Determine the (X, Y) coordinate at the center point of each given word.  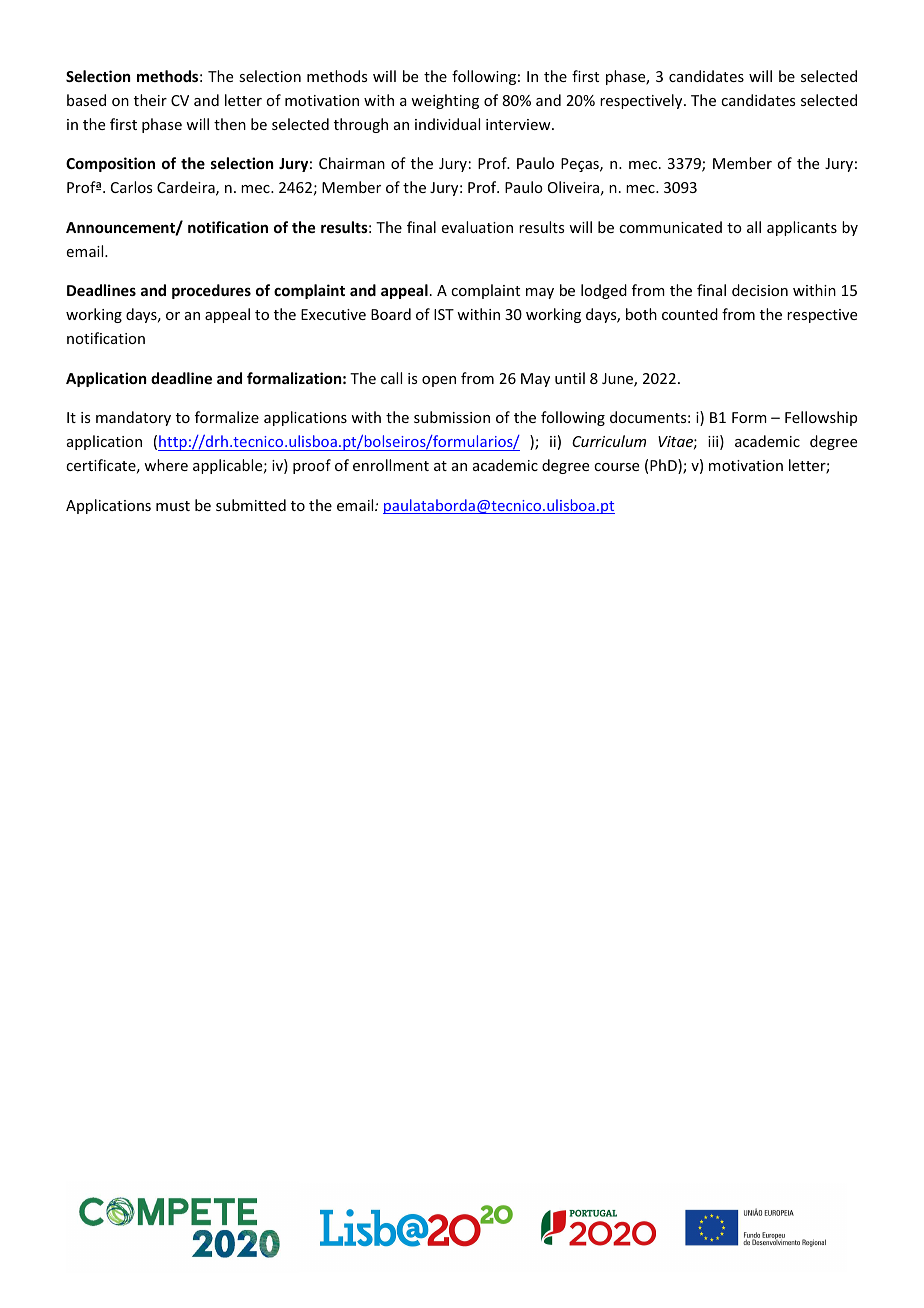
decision (760, 290)
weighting (445, 101)
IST (444, 314)
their (150, 100)
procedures (211, 291)
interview (519, 124)
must (173, 506)
